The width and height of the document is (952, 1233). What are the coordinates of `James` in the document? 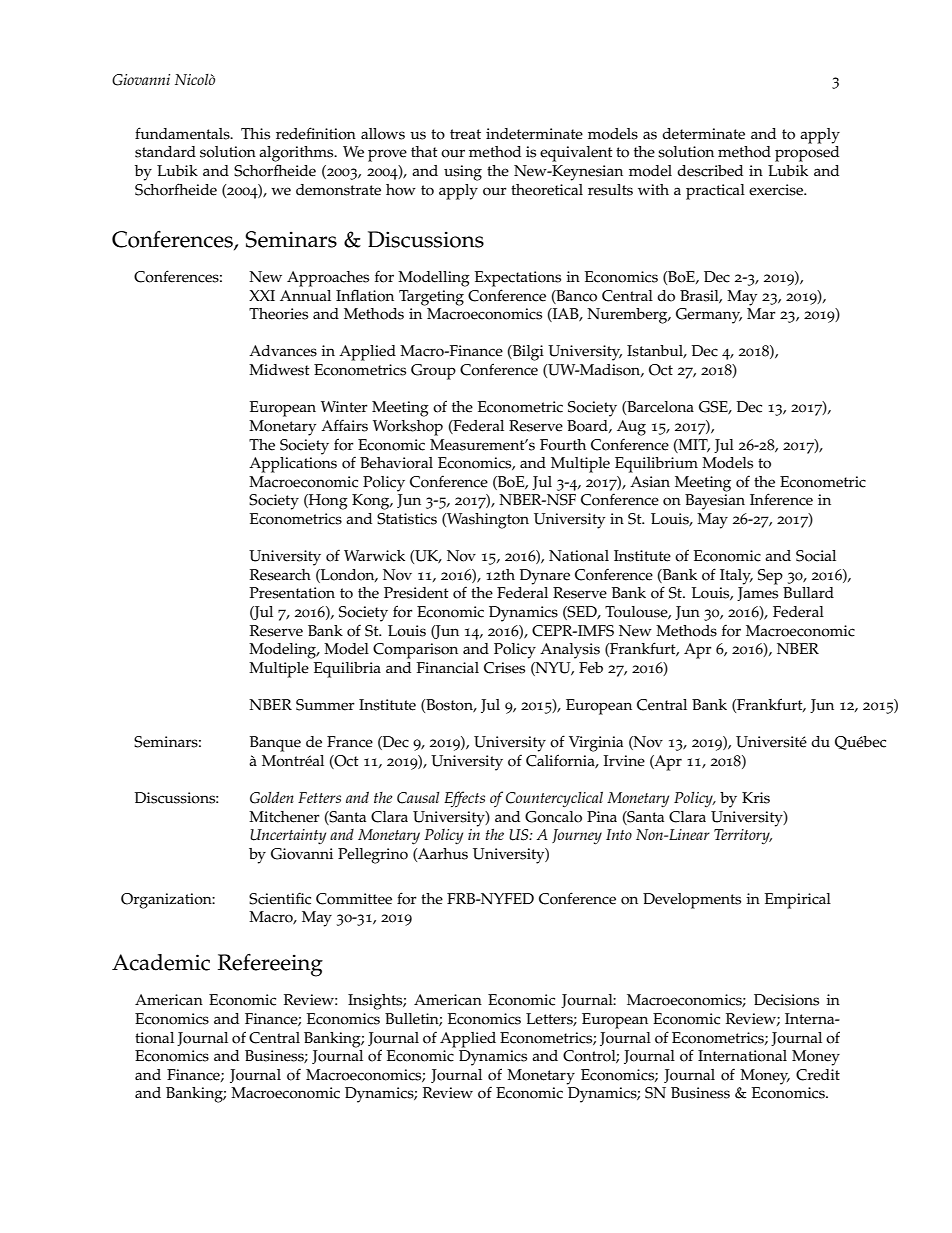 It's located at (757, 594).
